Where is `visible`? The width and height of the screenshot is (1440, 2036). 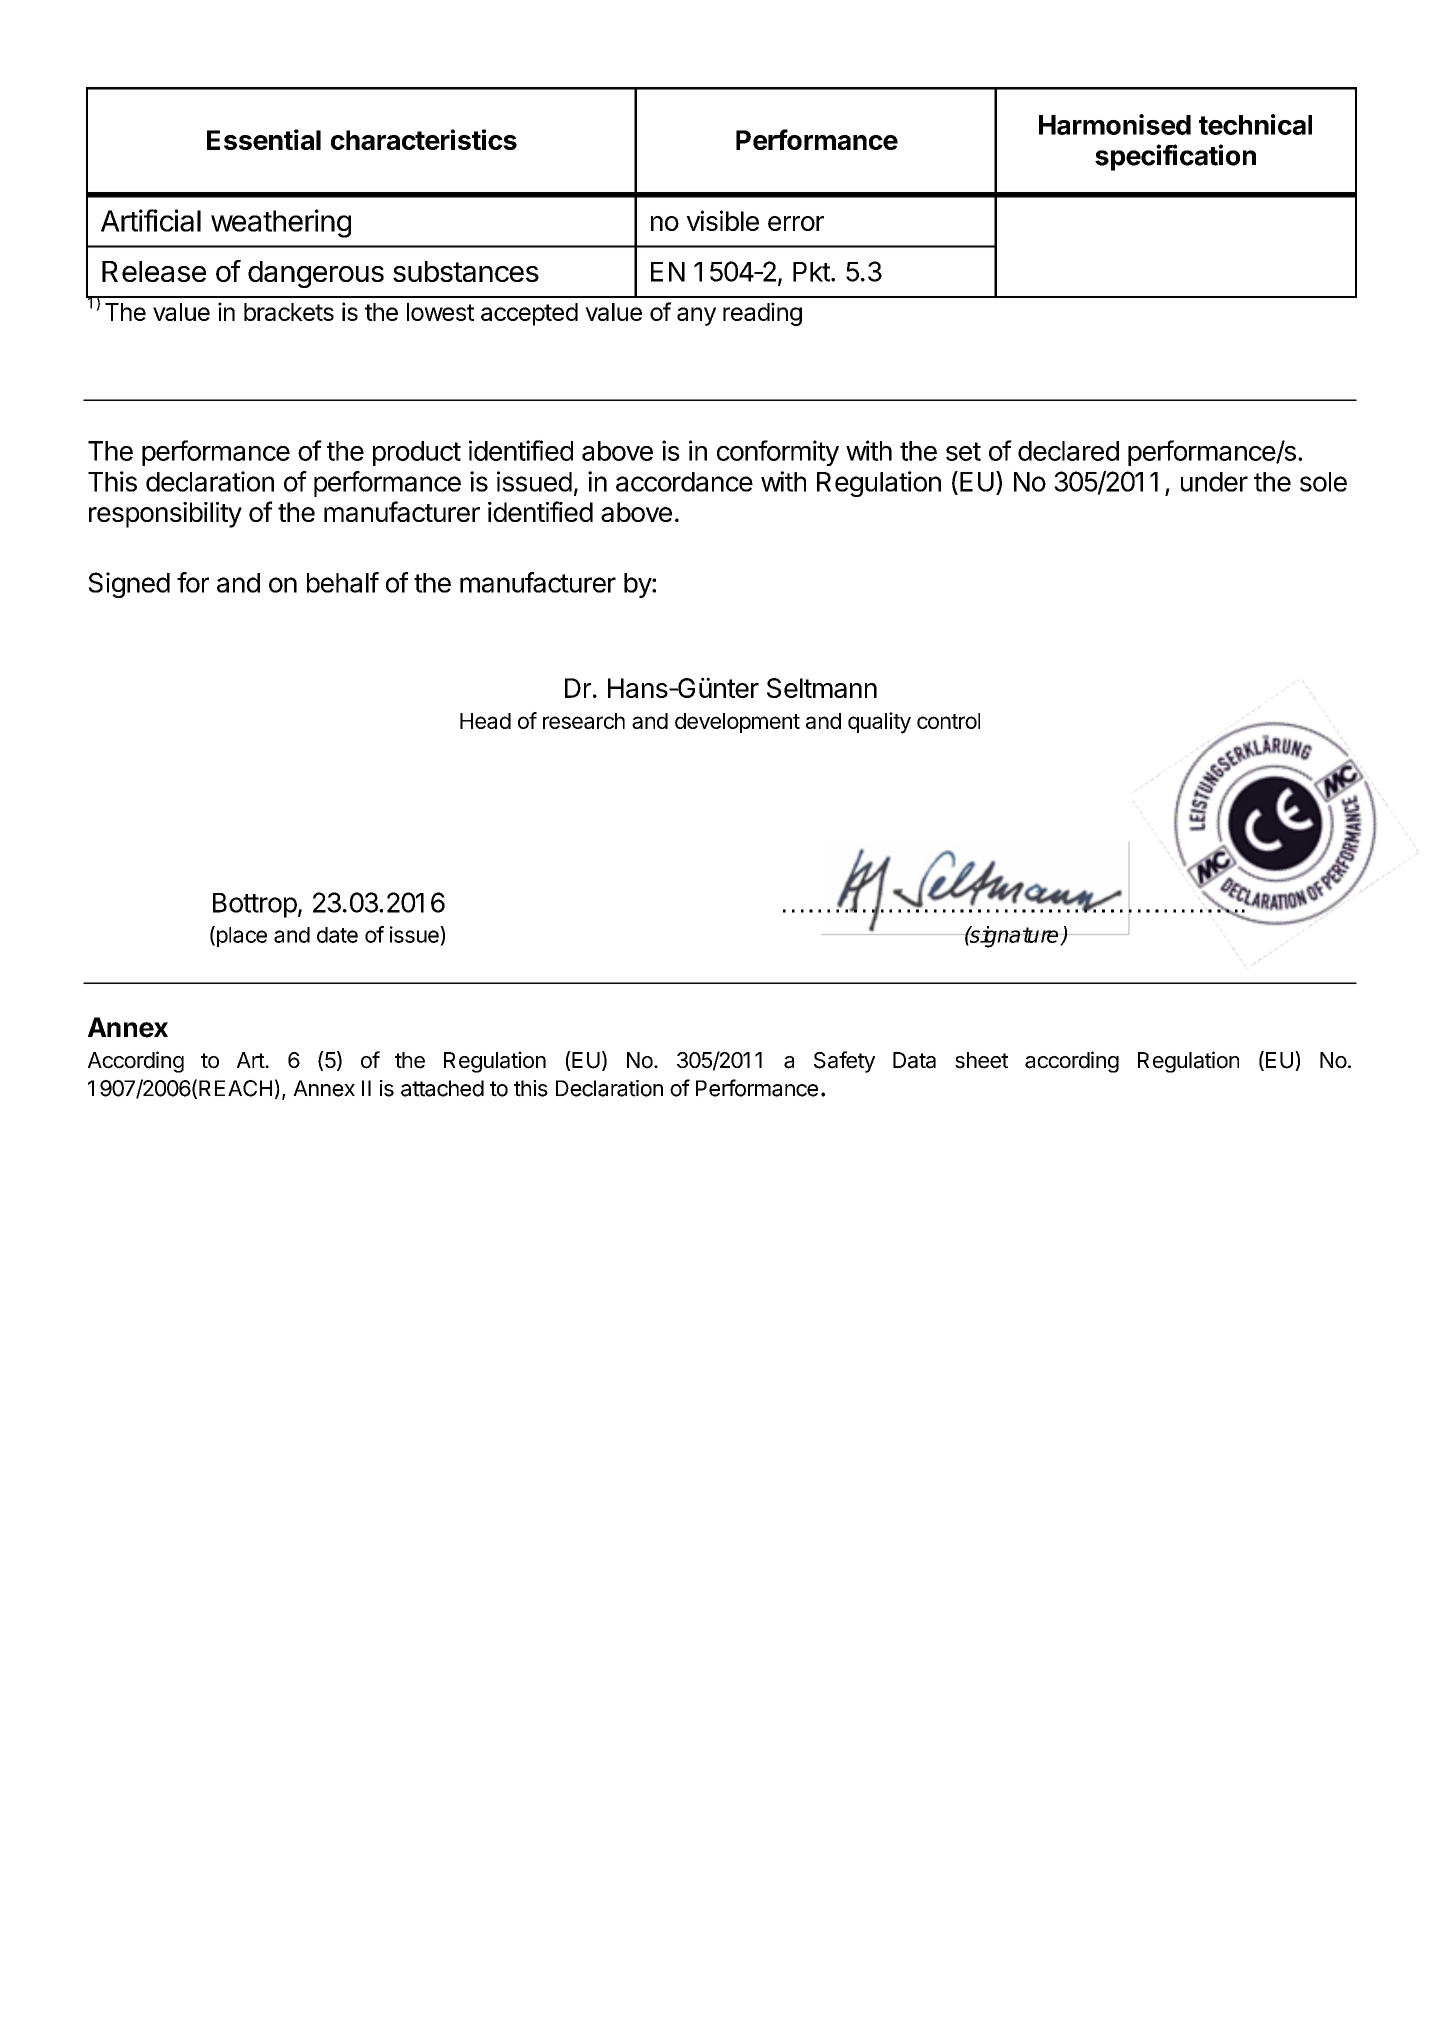 visible is located at coordinates (722, 220).
